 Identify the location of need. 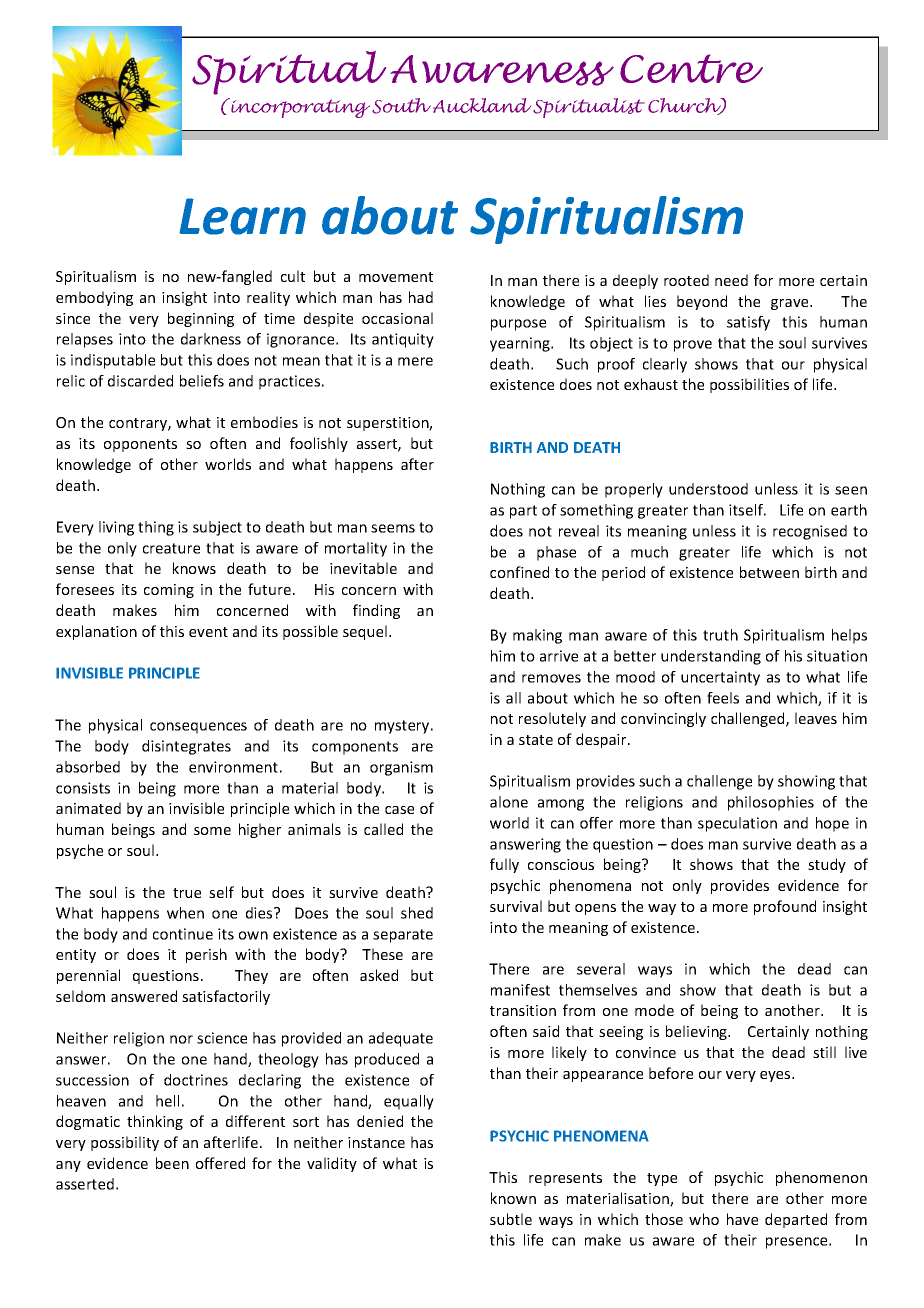
(731, 280).
